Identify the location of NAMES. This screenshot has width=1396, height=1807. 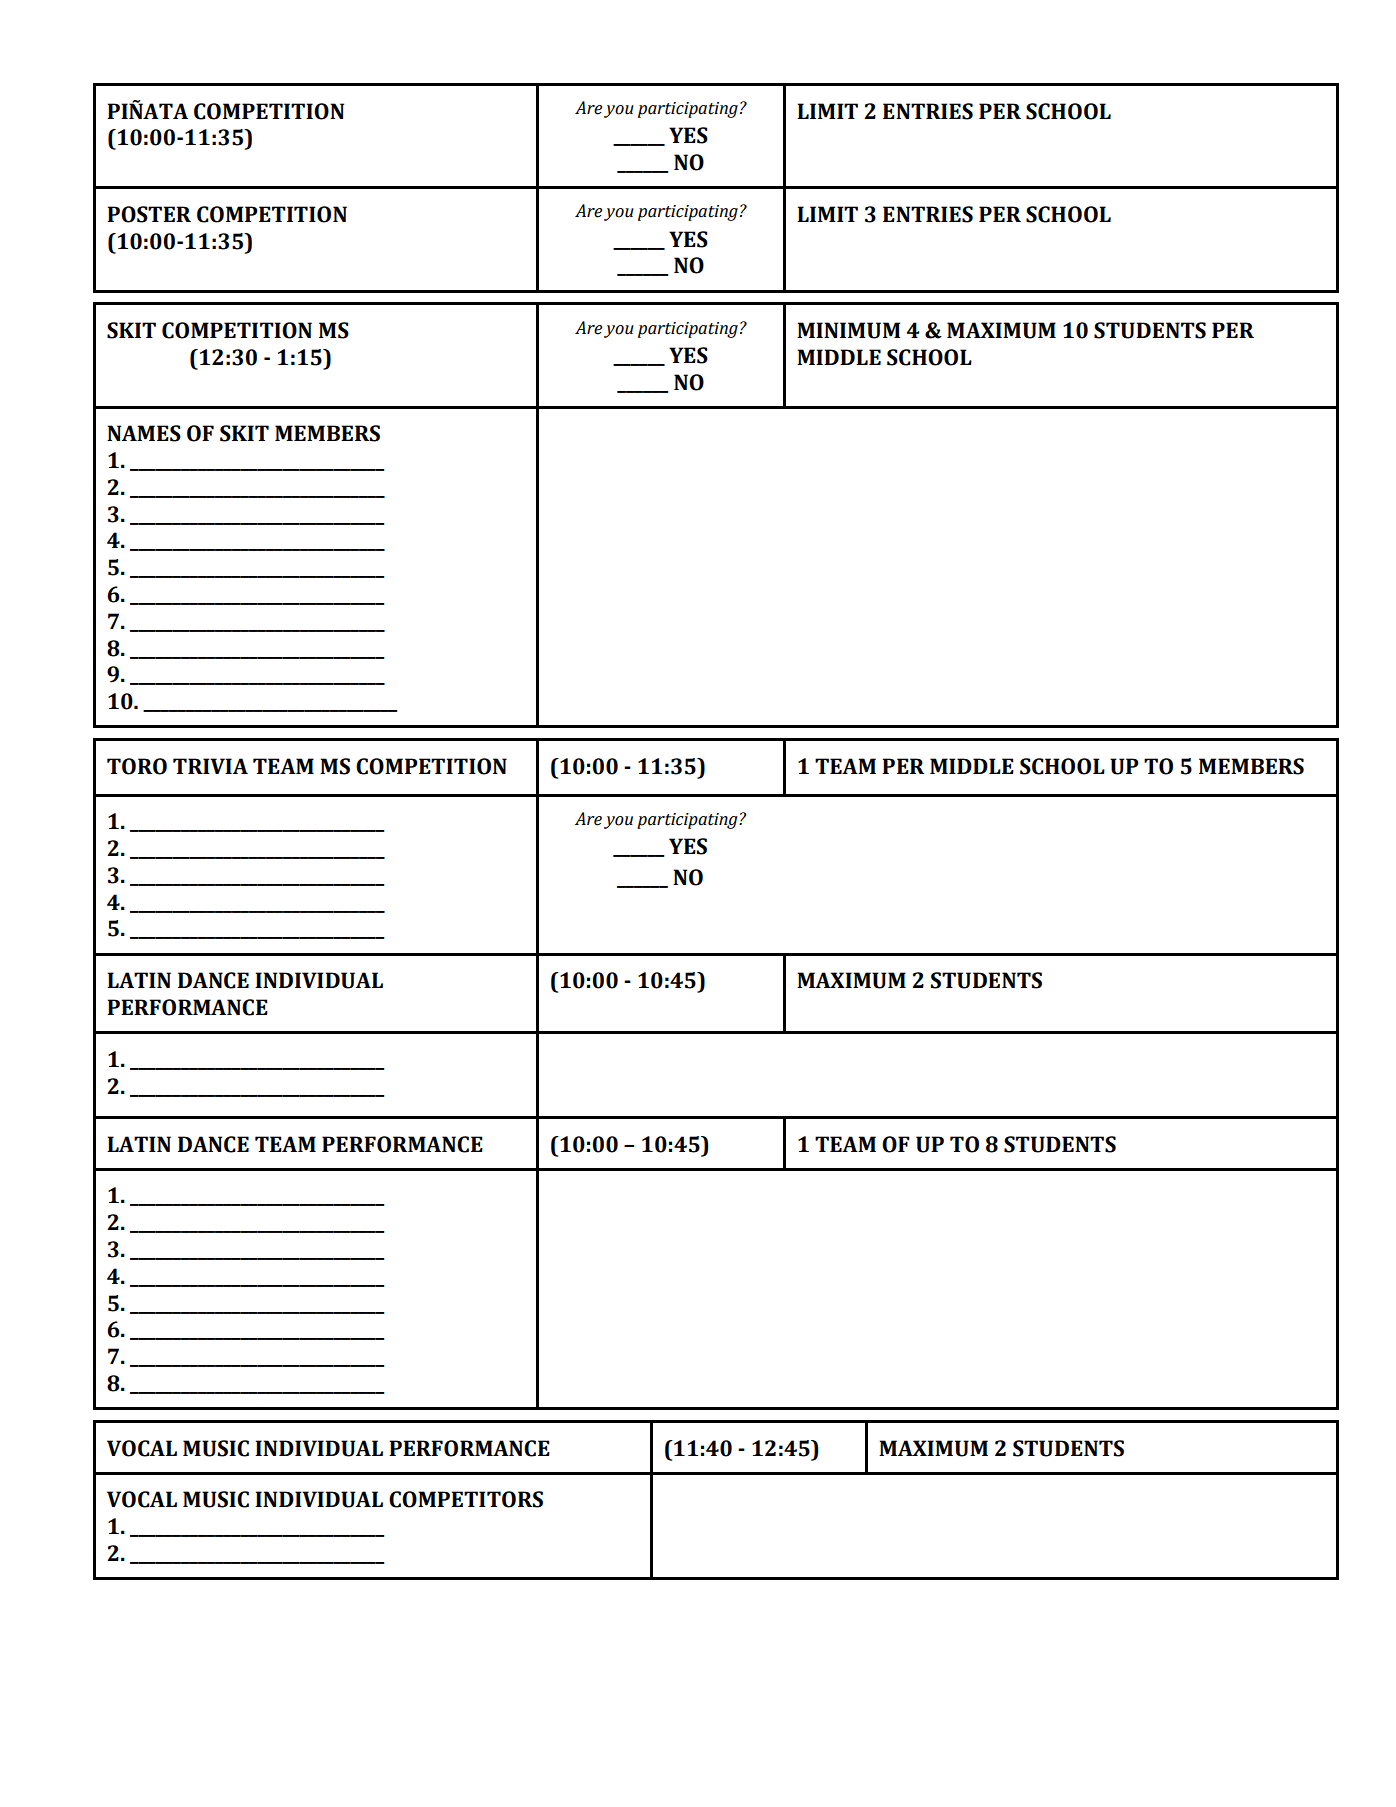
(144, 433).
